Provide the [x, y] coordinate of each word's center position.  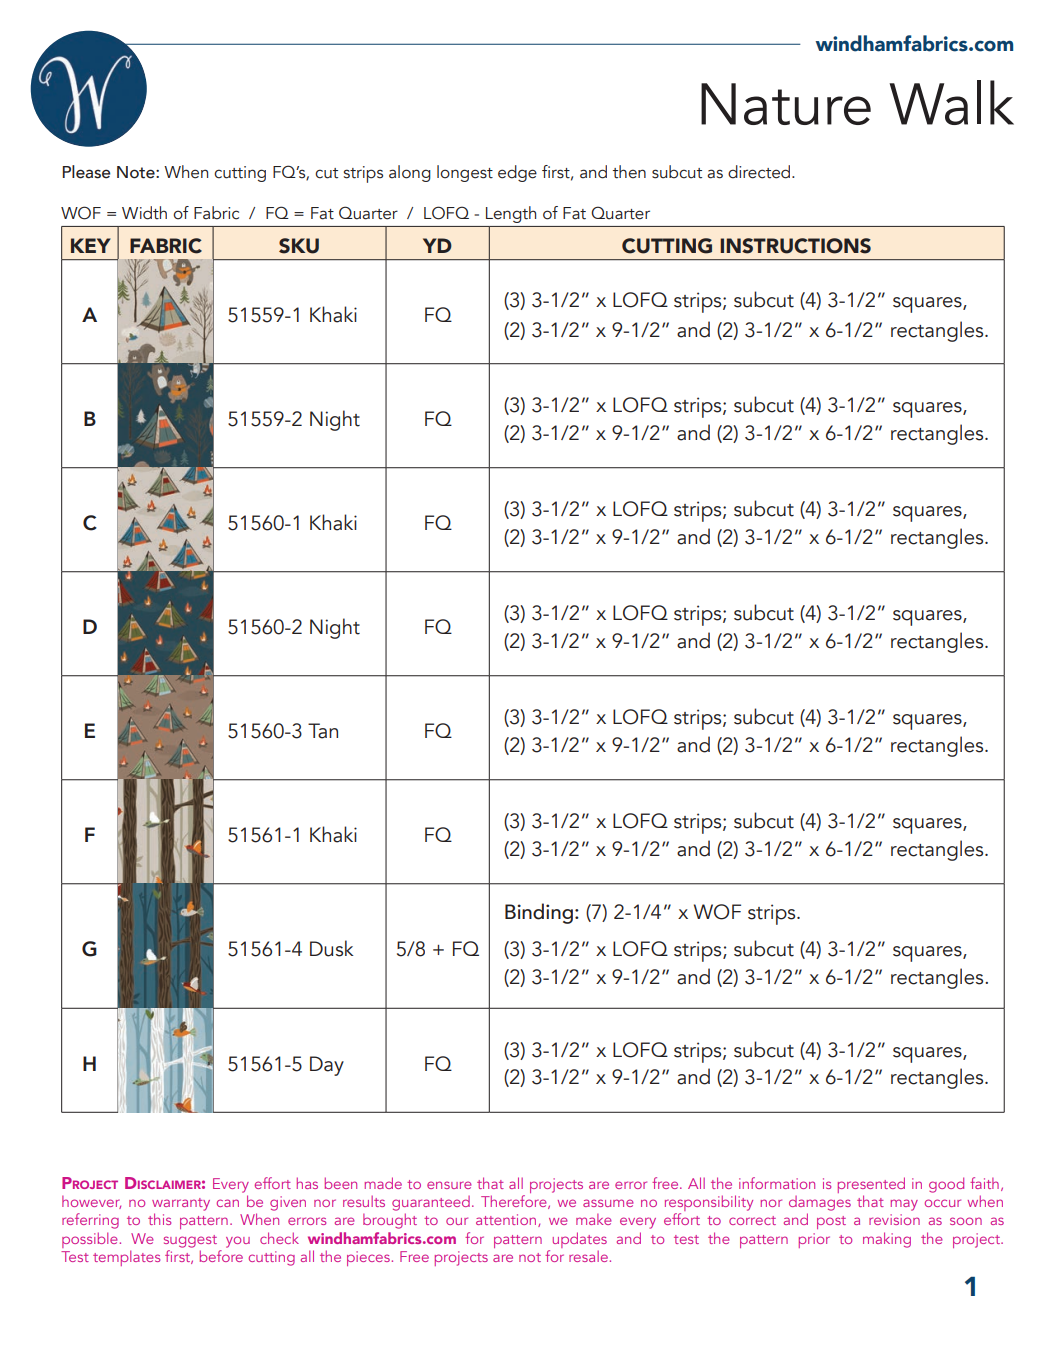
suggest [190, 1241]
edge [517, 173]
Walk [951, 102]
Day [327, 1066]
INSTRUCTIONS [795, 246]
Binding [539, 913]
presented [871, 1185]
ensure [449, 1185]
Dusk [332, 948]
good [946, 1185]
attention [507, 1220]
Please [86, 172]
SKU [299, 246]
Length [511, 214]
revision [894, 1219]
